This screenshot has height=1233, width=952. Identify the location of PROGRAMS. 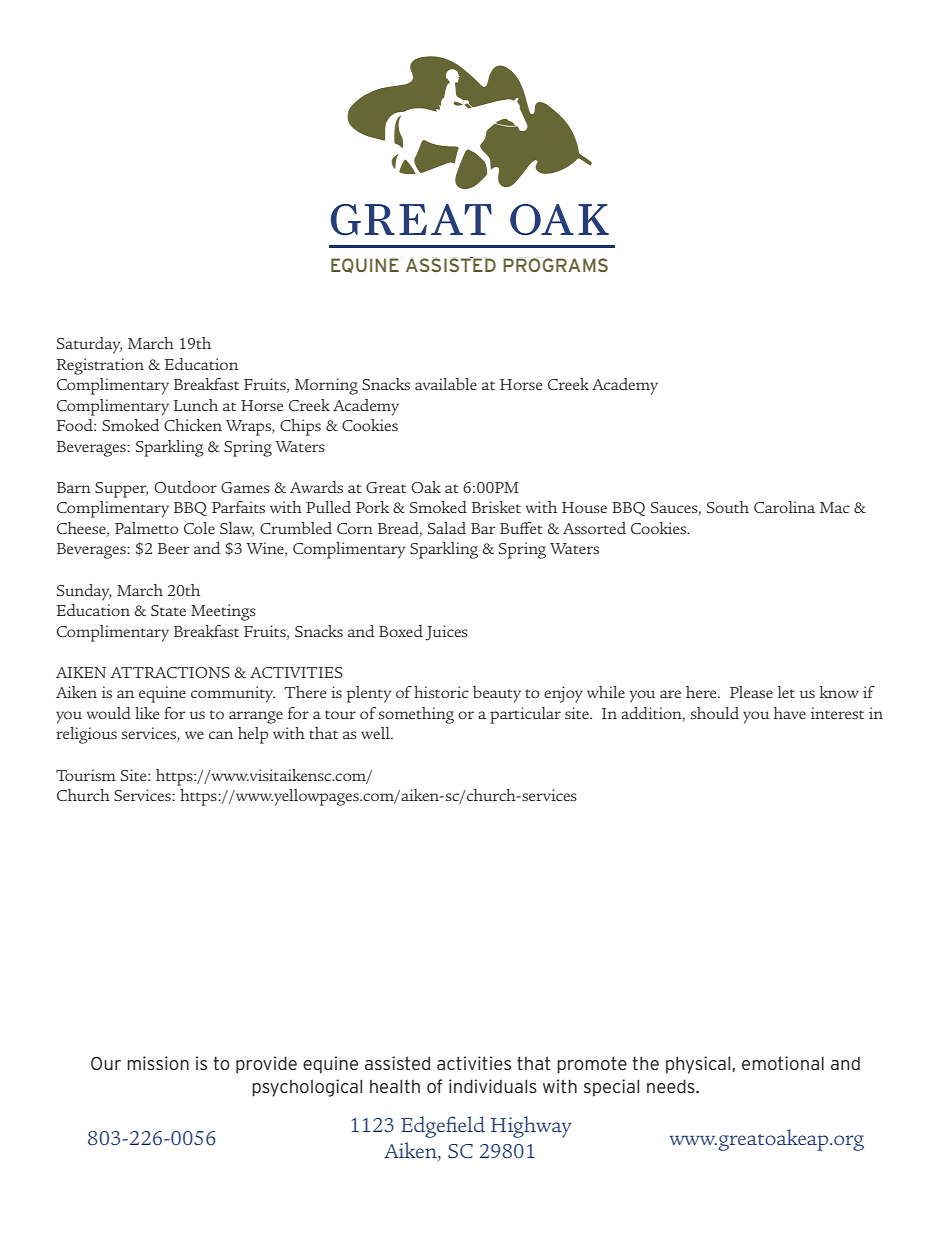
(555, 265).
